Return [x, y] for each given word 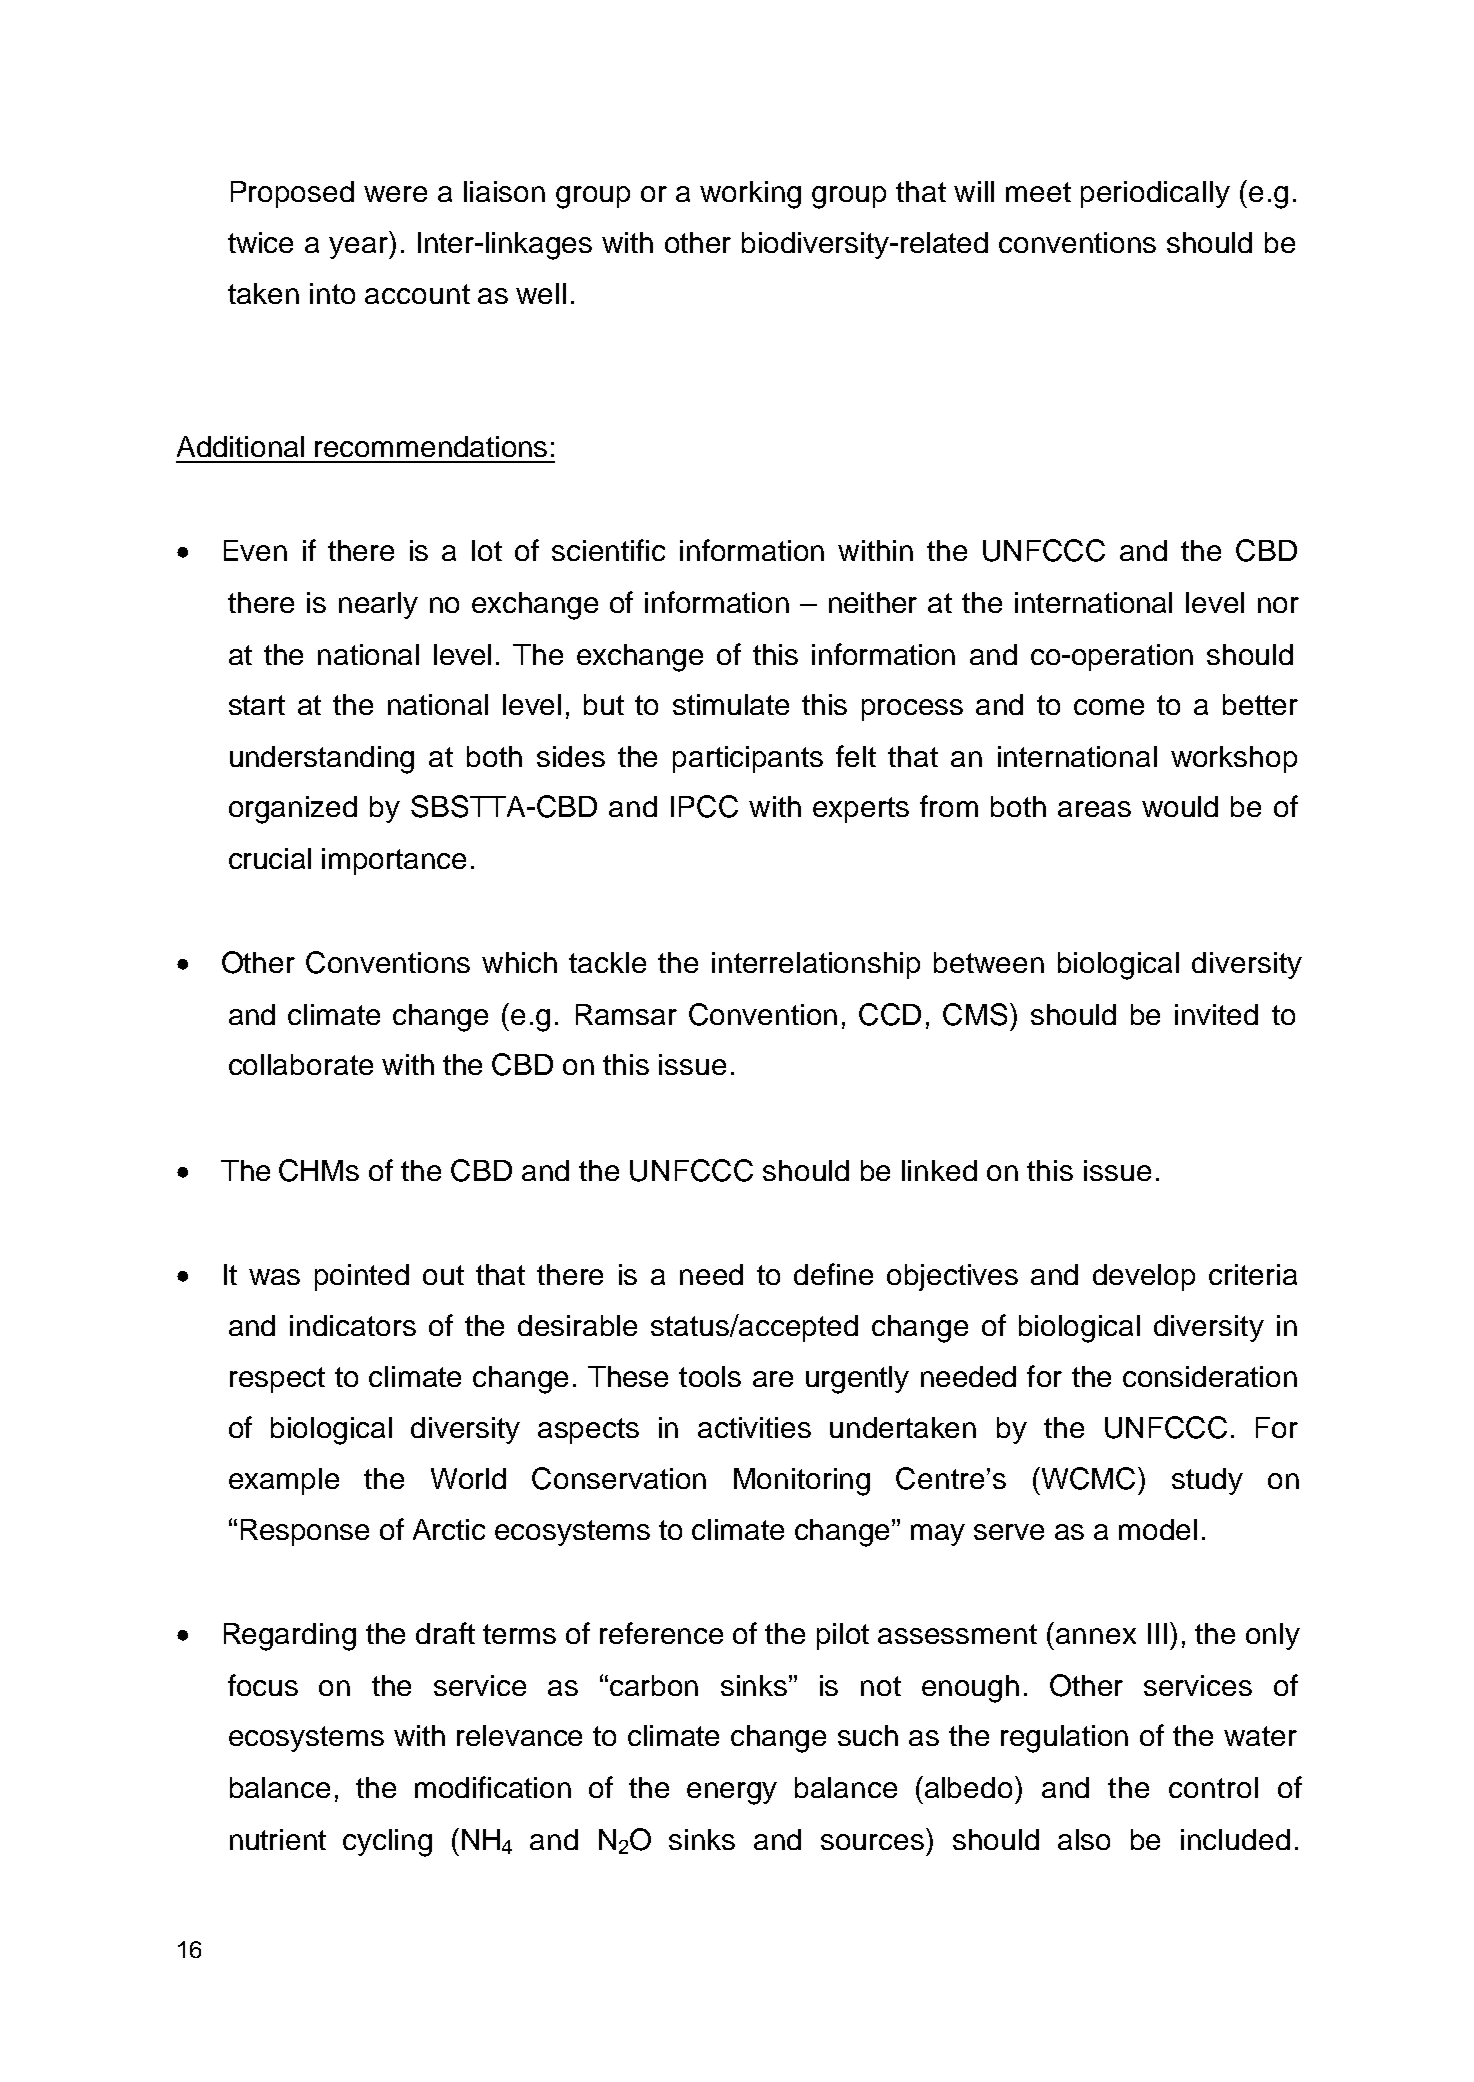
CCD [890, 1014]
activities [754, 1427]
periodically [1155, 194]
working [750, 195]
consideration [1210, 1376]
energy [732, 1793]
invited [1216, 1014]
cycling [387, 1843]
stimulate [731, 704]
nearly [378, 605]
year [360, 248]
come [1109, 707]
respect [277, 1380]
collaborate [301, 1064]
